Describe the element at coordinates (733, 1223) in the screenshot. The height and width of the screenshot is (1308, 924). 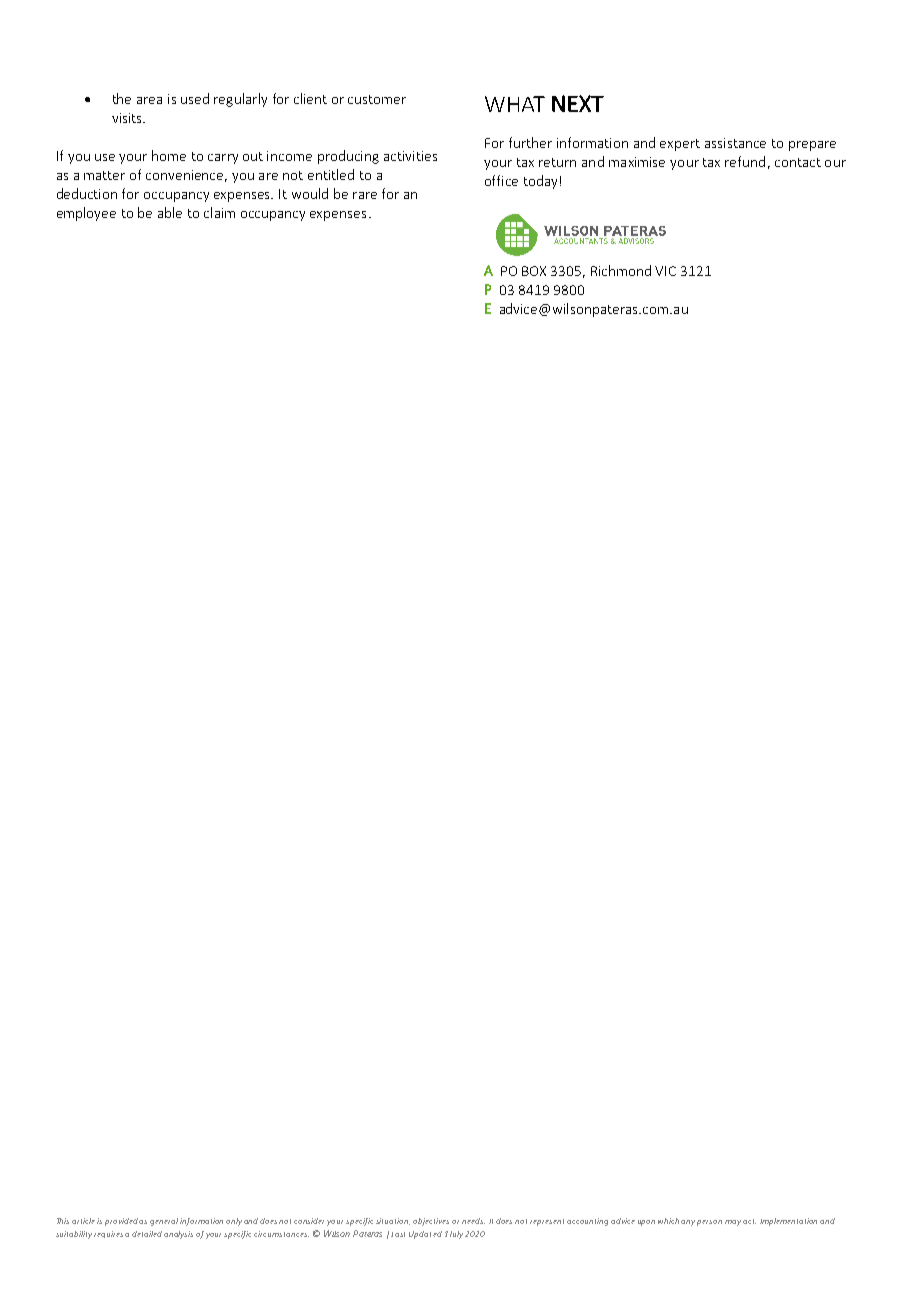
I see `may` at that location.
